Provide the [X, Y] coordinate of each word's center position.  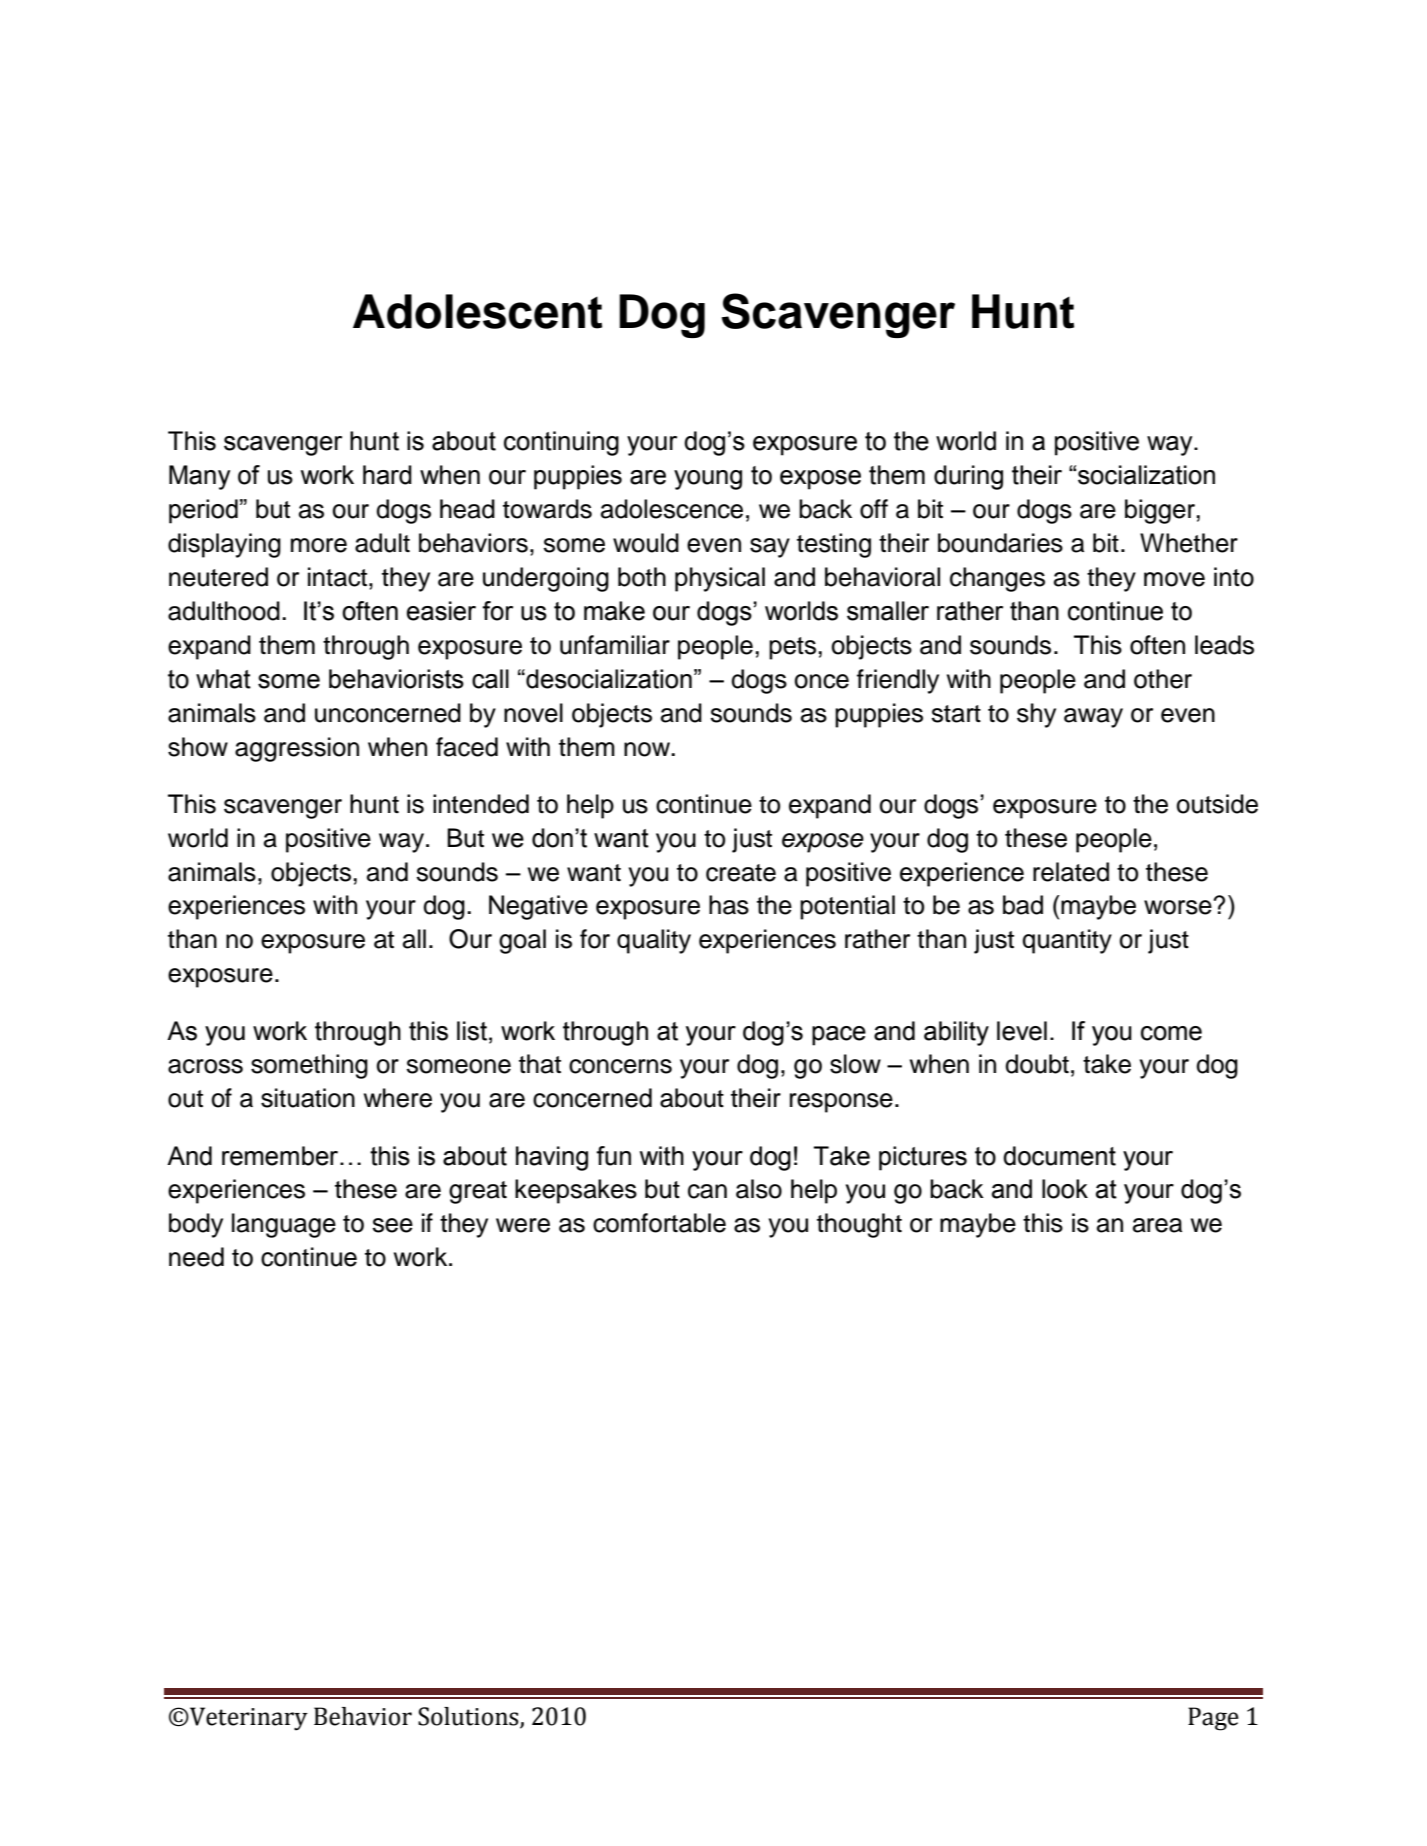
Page [1213, 1719]
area [1157, 1225]
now [648, 749]
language [284, 1225]
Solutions [469, 1717]
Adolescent [477, 311]
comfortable [659, 1223]
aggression [297, 749]
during [968, 477]
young [708, 480]
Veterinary [248, 1719]
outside [1217, 804]
